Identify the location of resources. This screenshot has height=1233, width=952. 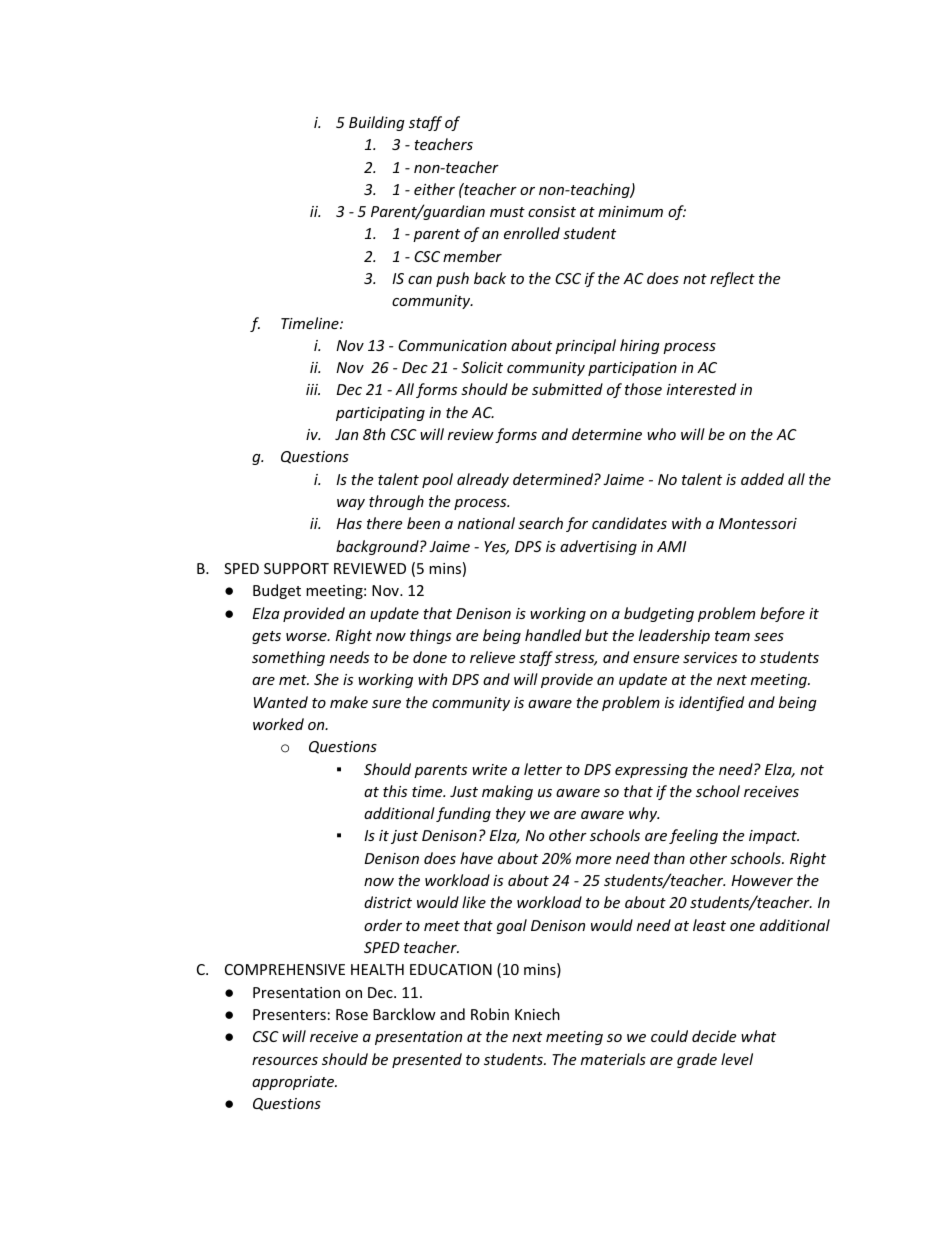
(285, 1061).
